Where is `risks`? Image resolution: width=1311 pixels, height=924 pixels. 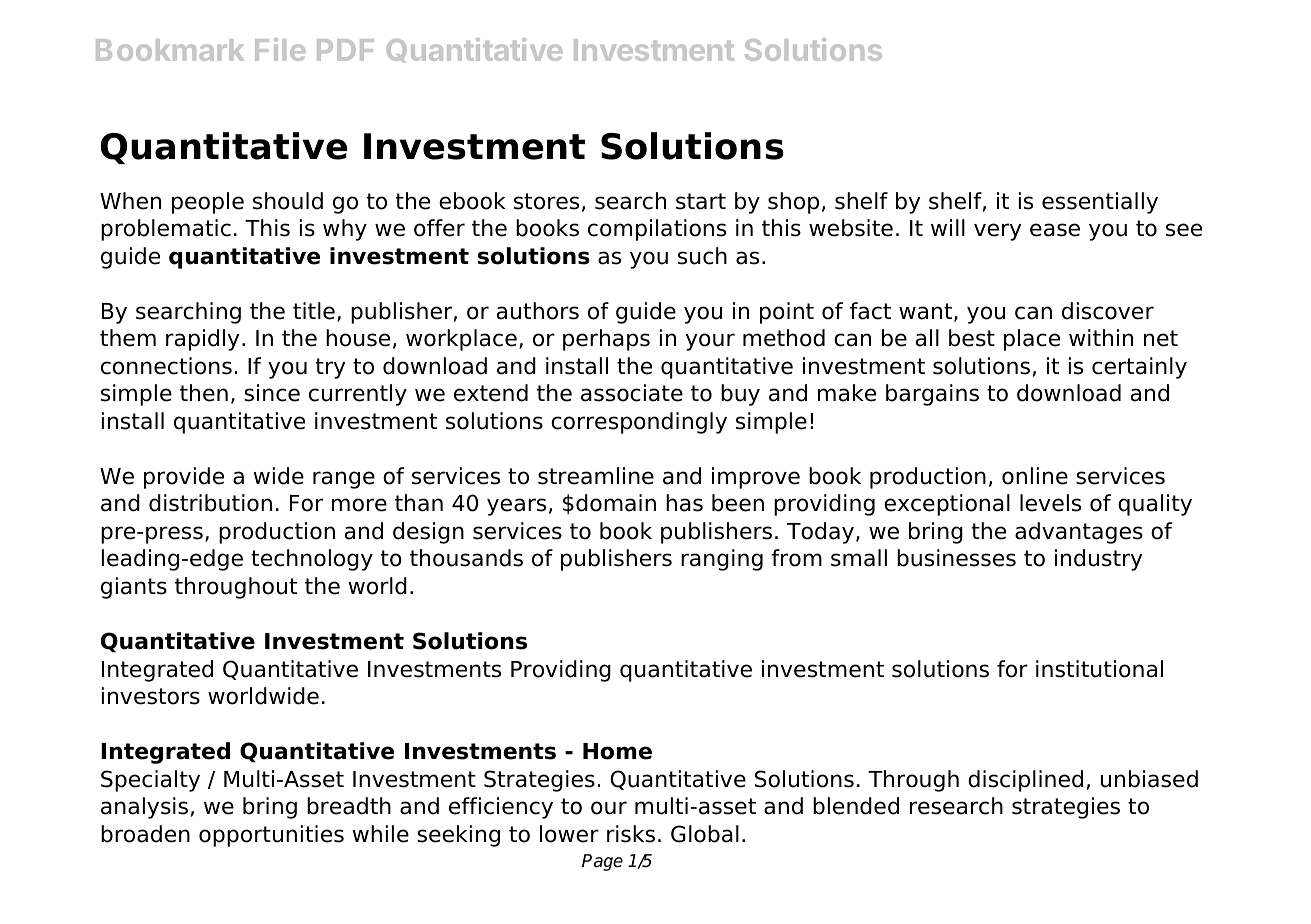
risks is located at coordinates (631, 834).
